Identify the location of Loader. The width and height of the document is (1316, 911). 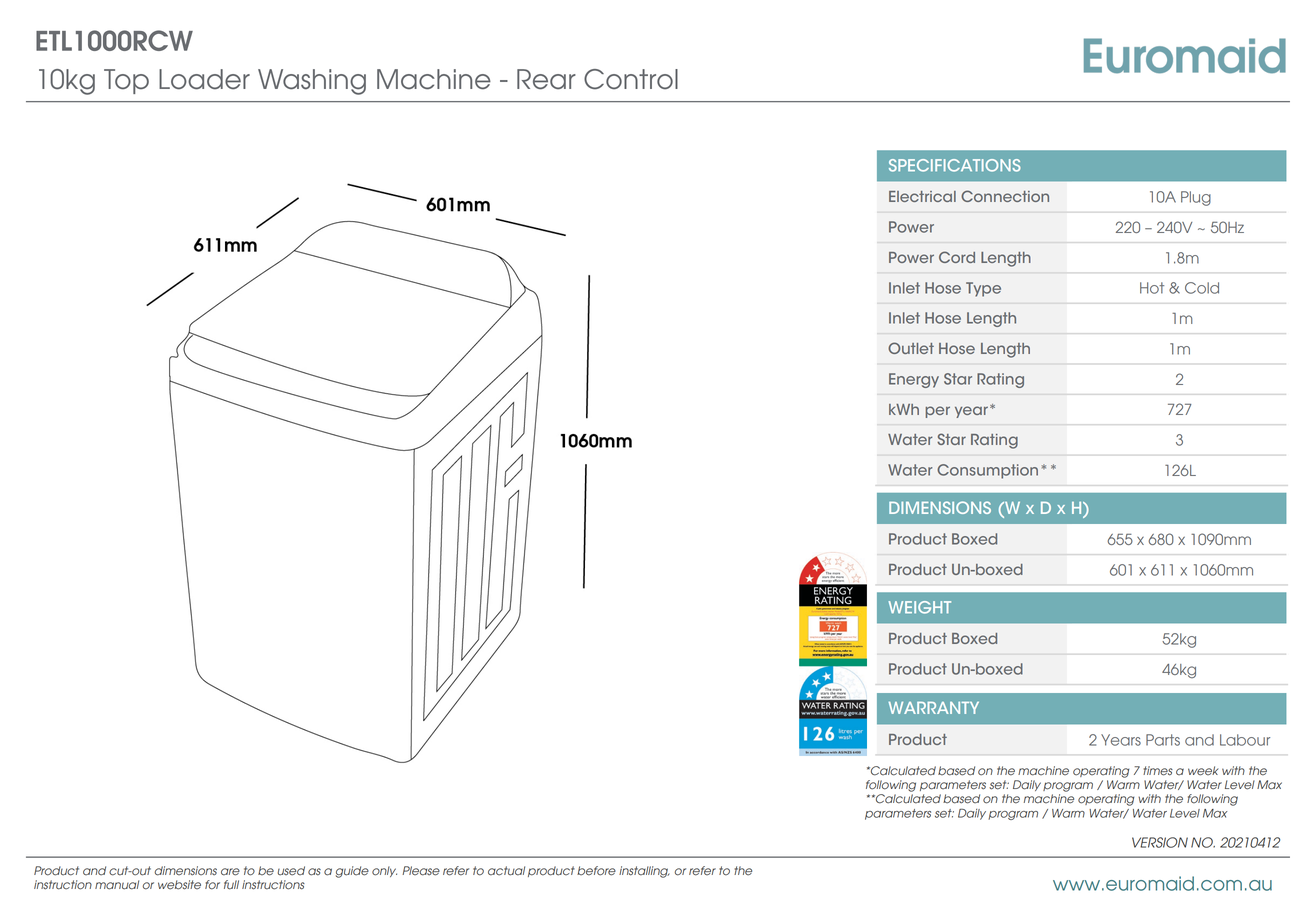
(204, 79).
